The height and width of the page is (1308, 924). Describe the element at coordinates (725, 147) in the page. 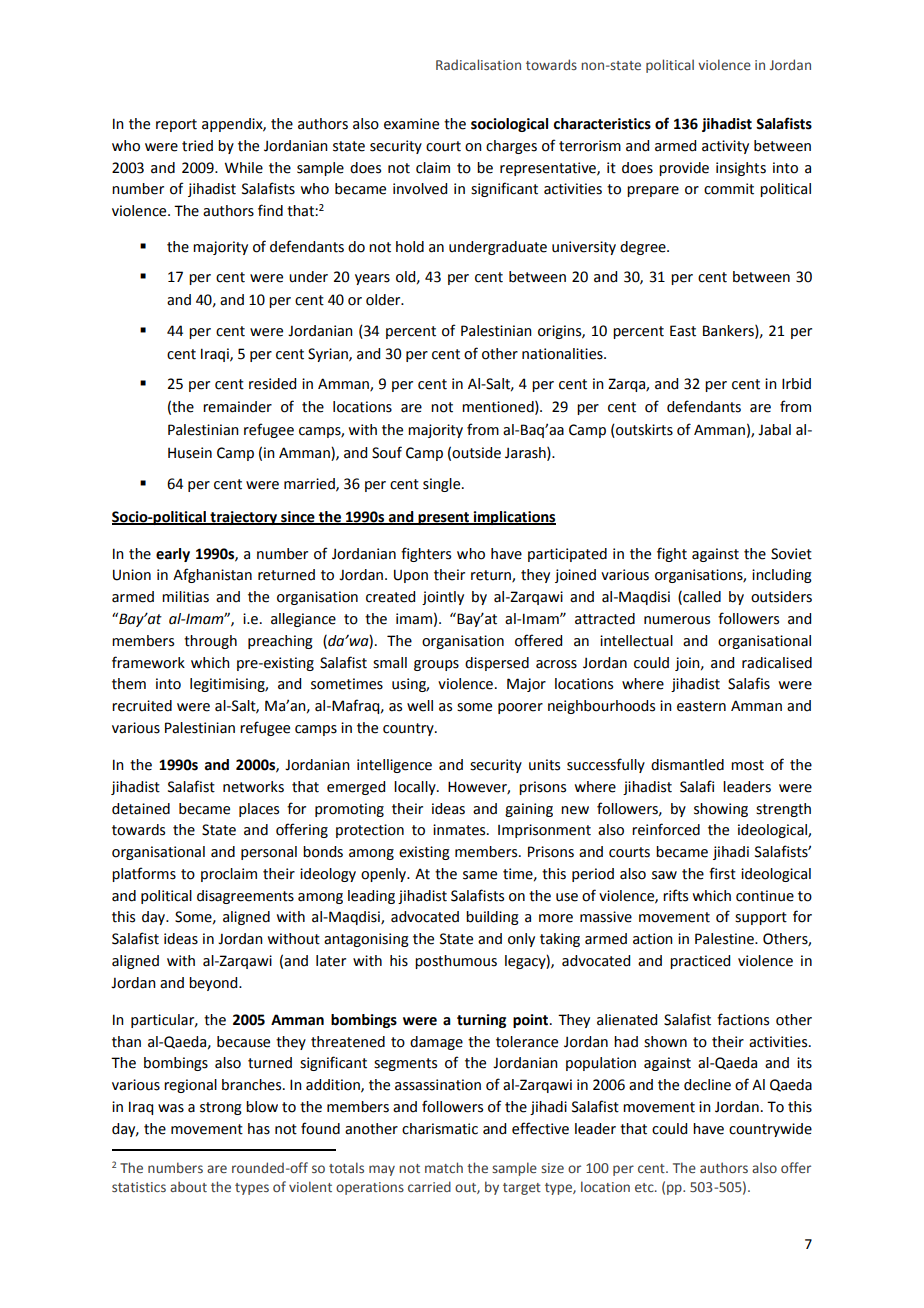

I see `activity` at that location.
